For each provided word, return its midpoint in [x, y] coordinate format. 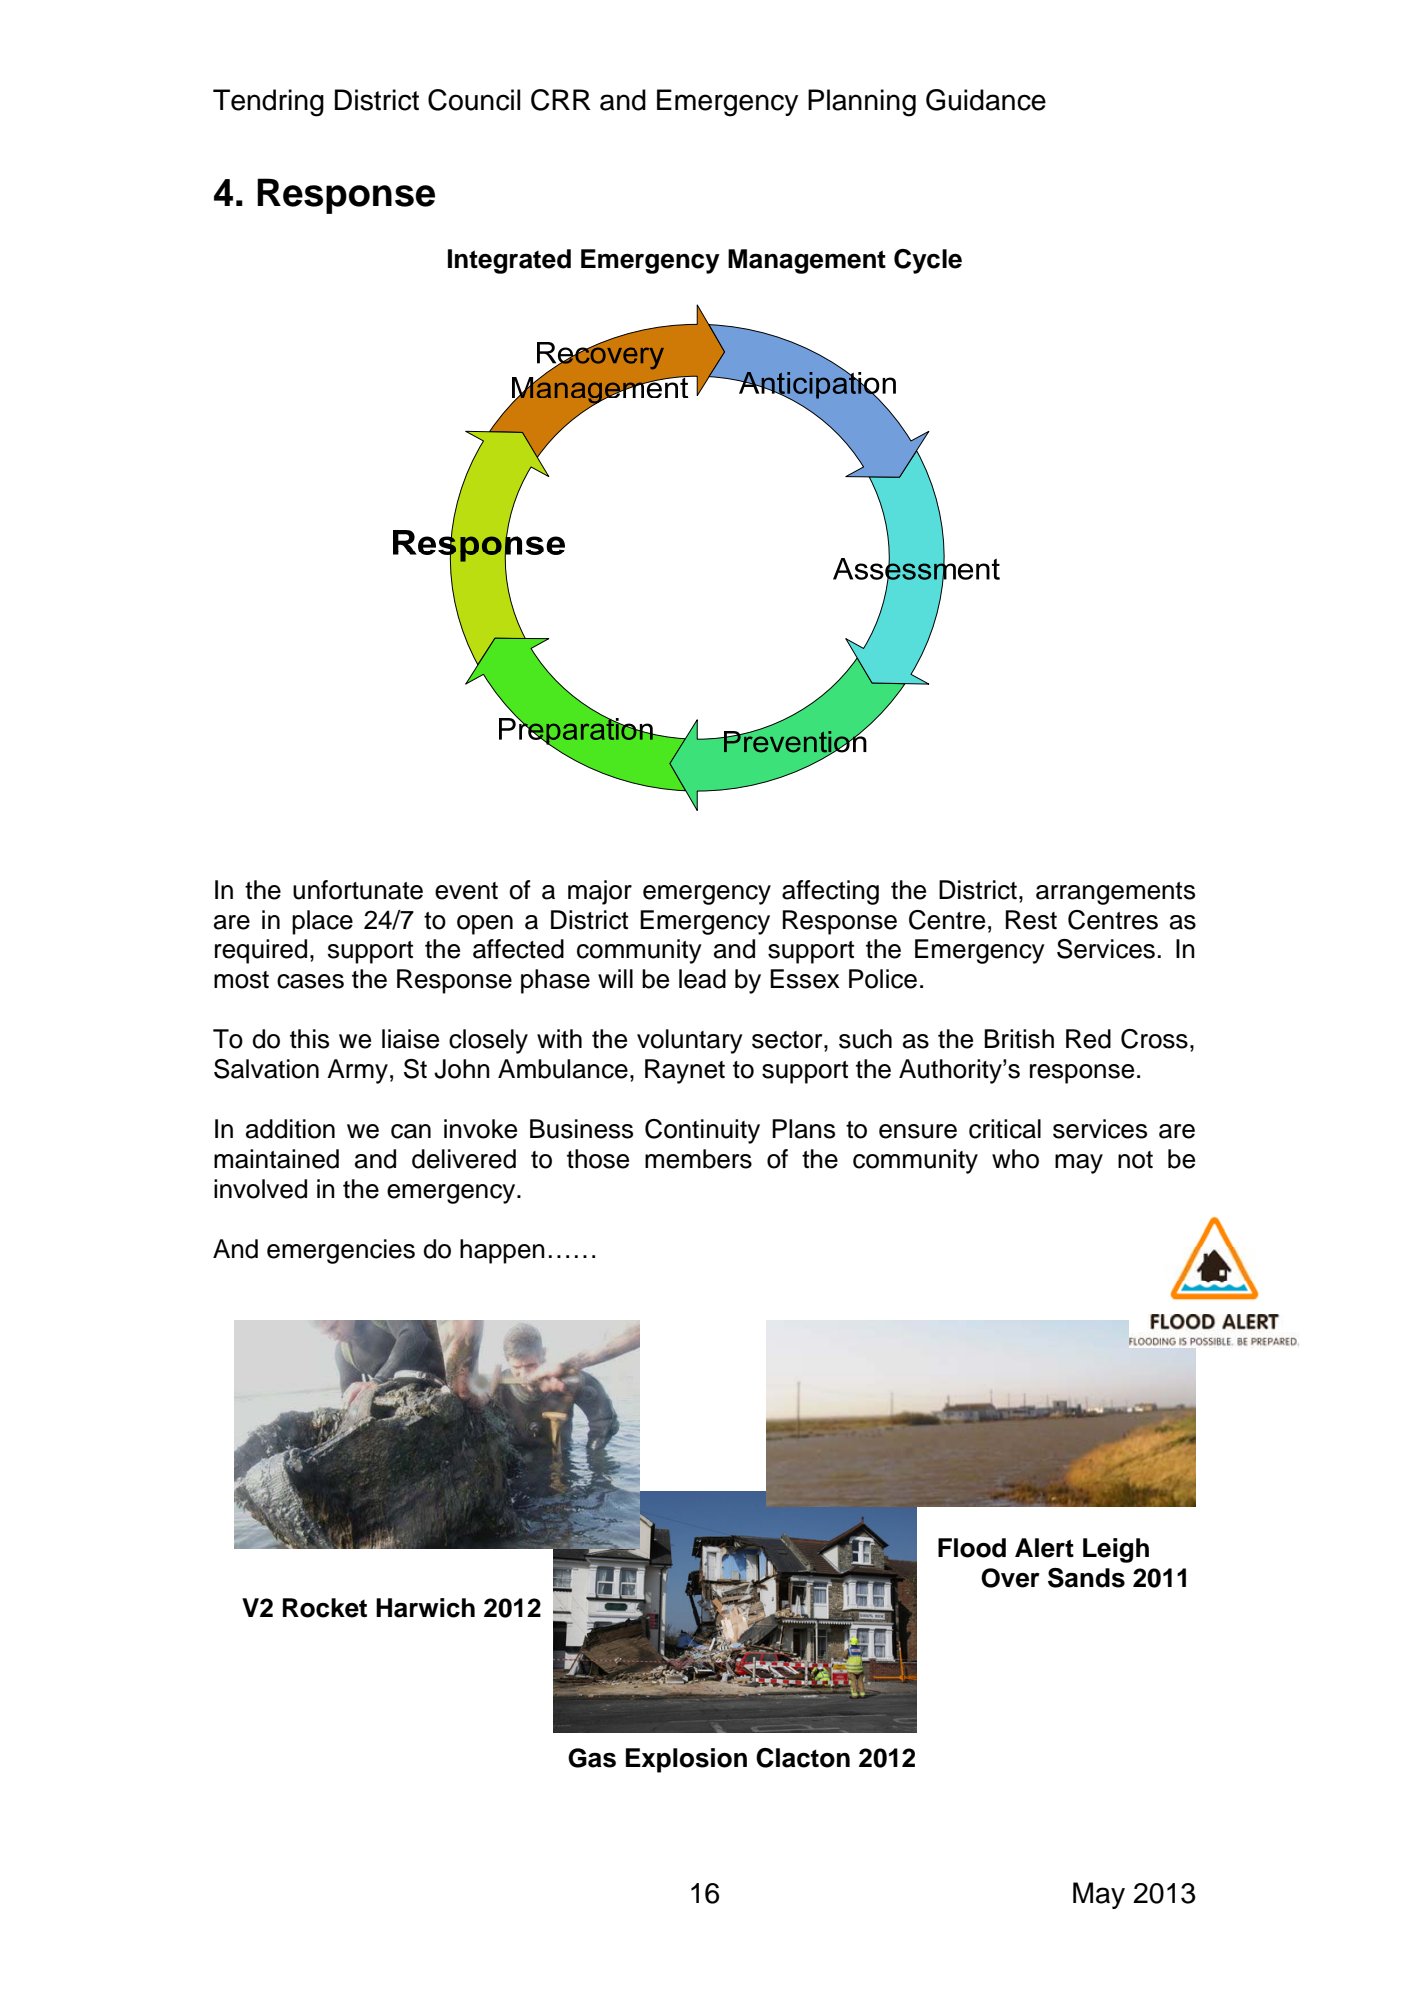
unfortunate [358, 890]
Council [474, 100]
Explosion [686, 1760]
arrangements [1115, 893]
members [698, 1159]
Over [1010, 1578]
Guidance [986, 100]
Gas [592, 1758]
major [600, 892]
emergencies [341, 1251]
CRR [561, 100]
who [1015, 1159]
